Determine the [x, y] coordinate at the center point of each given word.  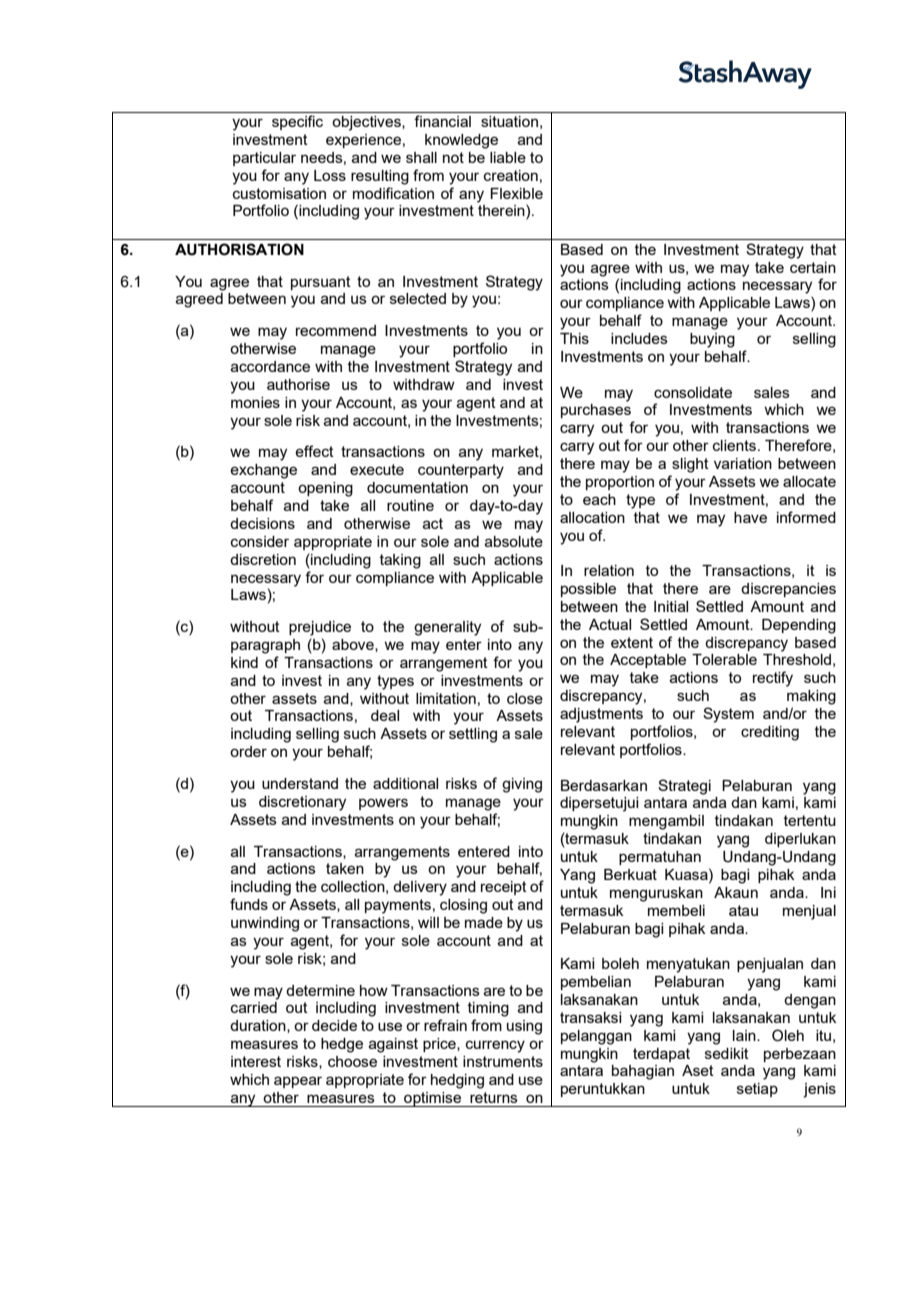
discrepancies [788, 590]
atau [743, 910]
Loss [330, 175]
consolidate [693, 392]
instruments [503, 1061]
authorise [298, 384]
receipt [504, 888]
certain [813, 267]
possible [588, 590]
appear [298, 1082]
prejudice [320, 628]
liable [508, 157]
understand [300, 783]
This [574, 338]
